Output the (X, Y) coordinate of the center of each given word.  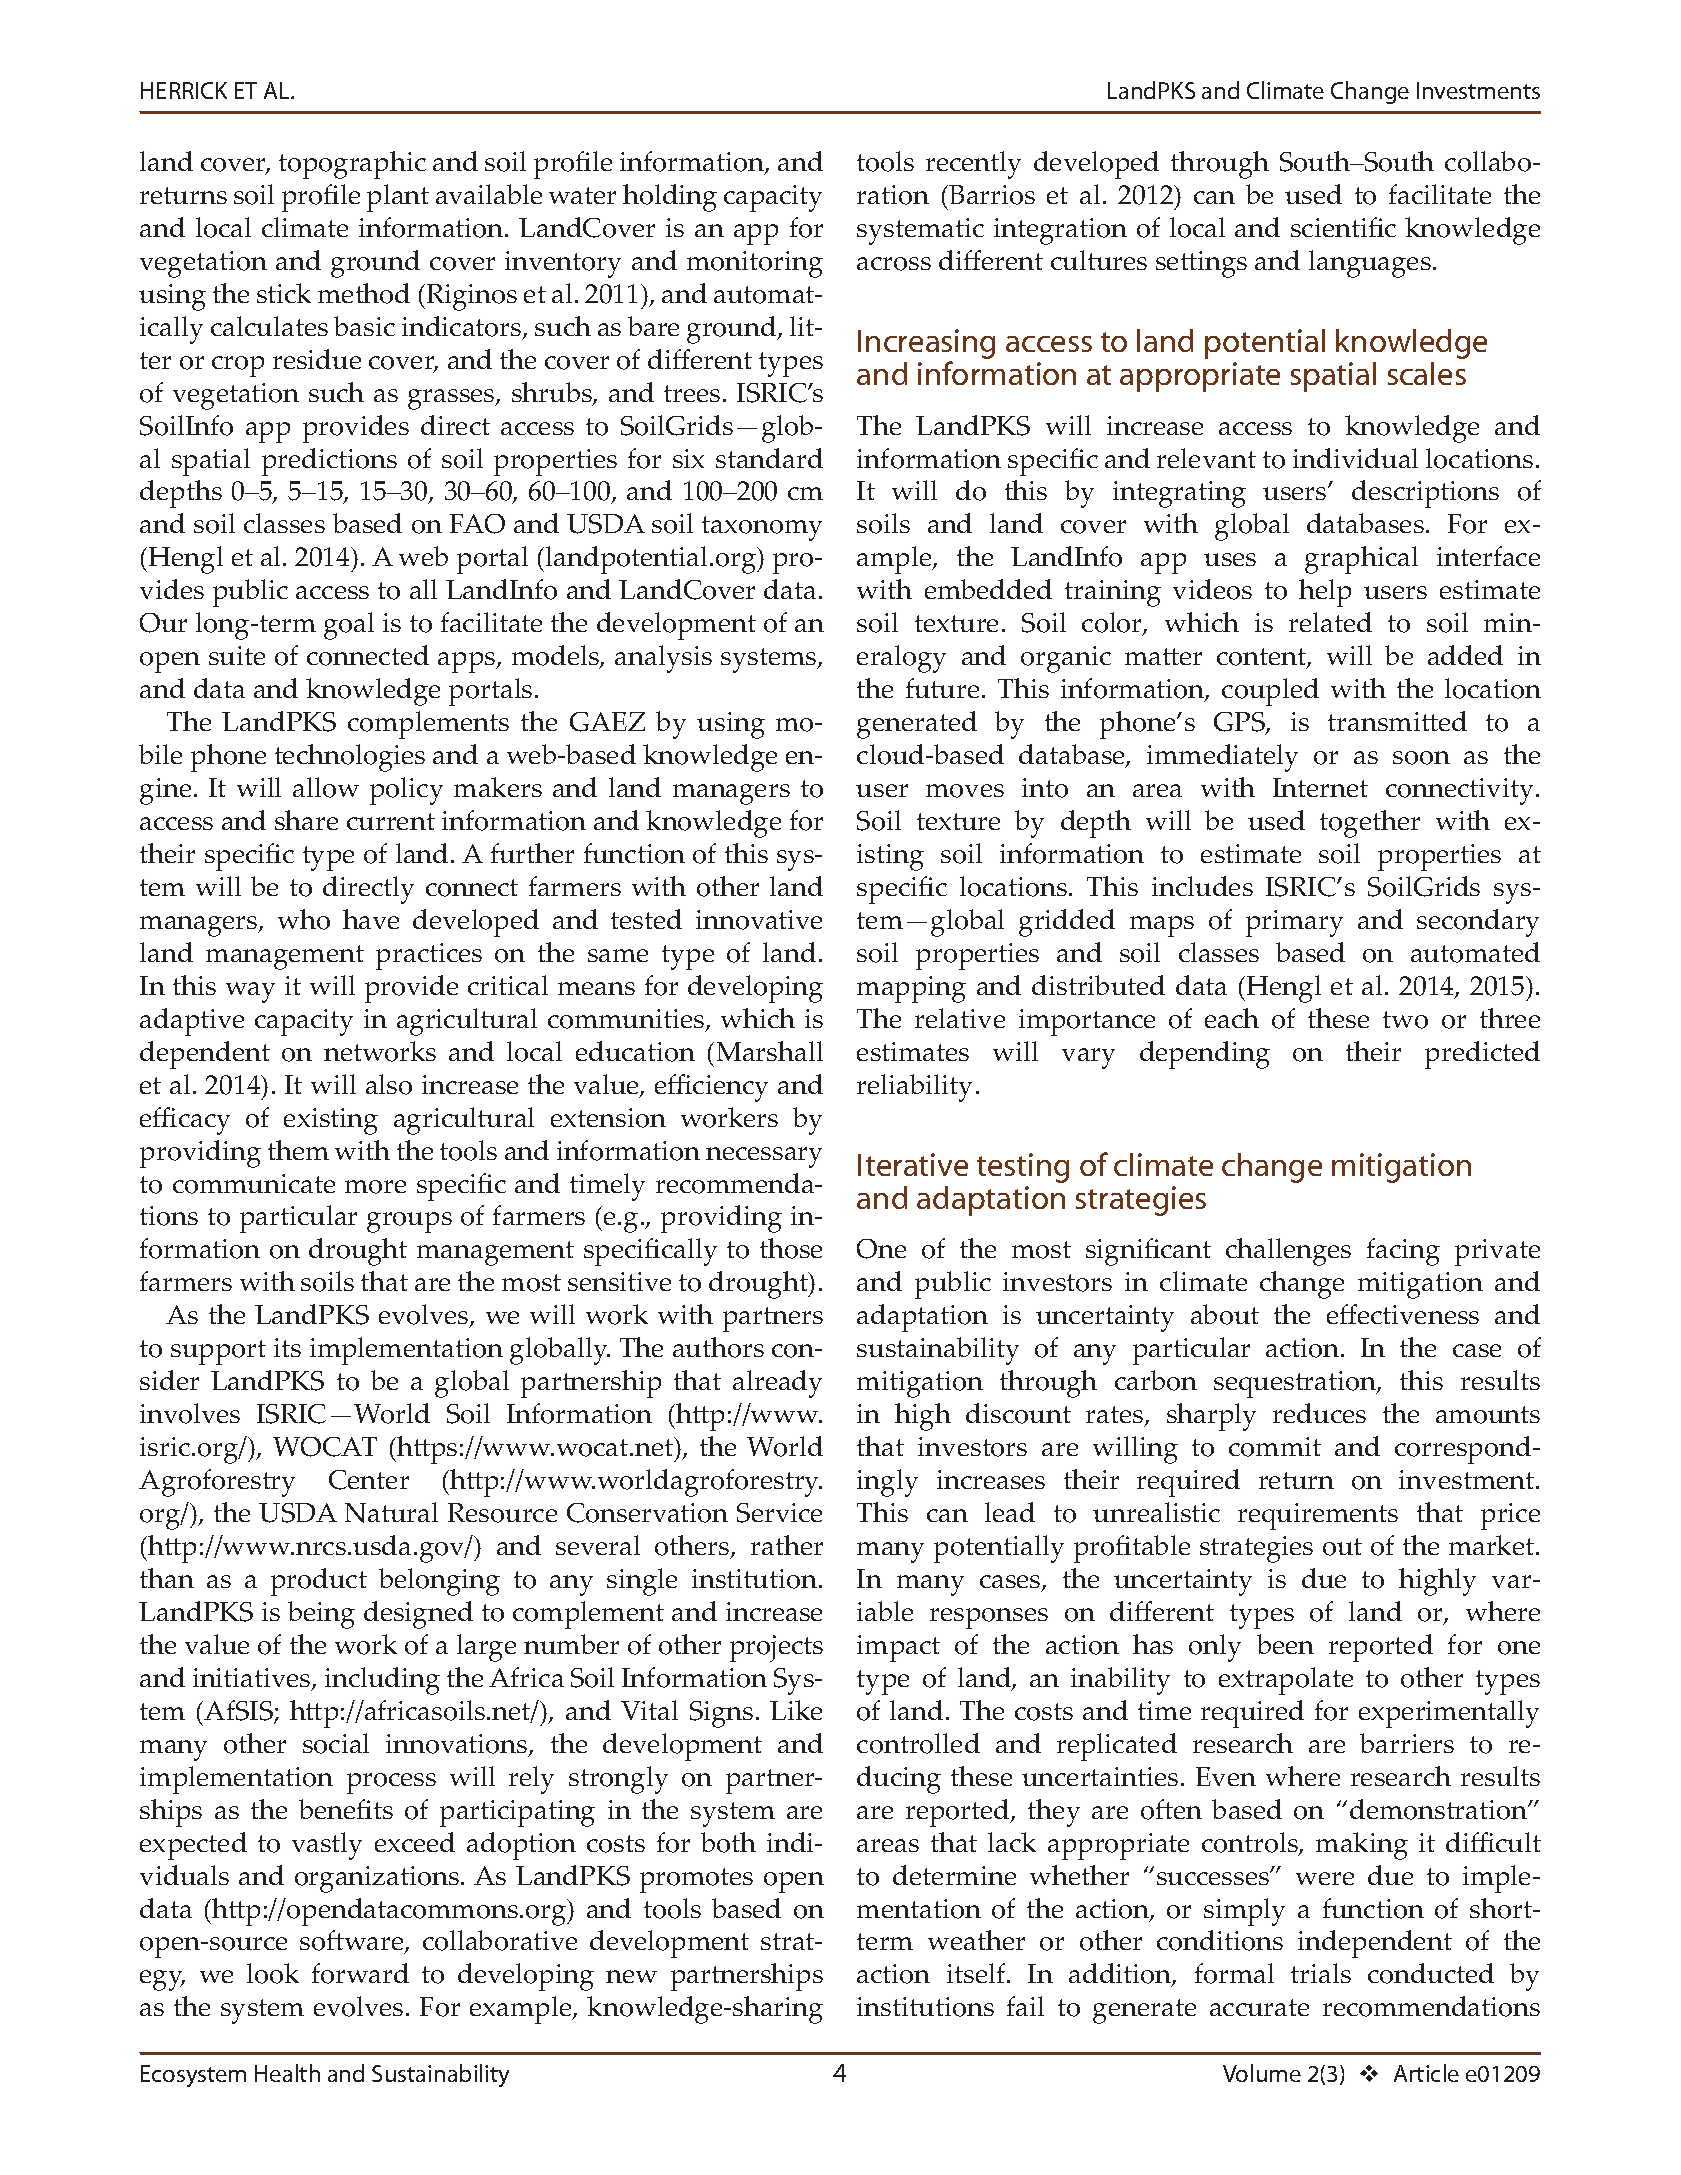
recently (973, 165)
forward (360, 1973)
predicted (1482, 1055)
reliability (914, 1088)
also (389, 1084)
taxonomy (762, 528)
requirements (1318, 1516)
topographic (352, 165)
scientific (1343, 227)
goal (349, 626)
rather (787, 1545)
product (319, 1582)
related (1330, 622)
